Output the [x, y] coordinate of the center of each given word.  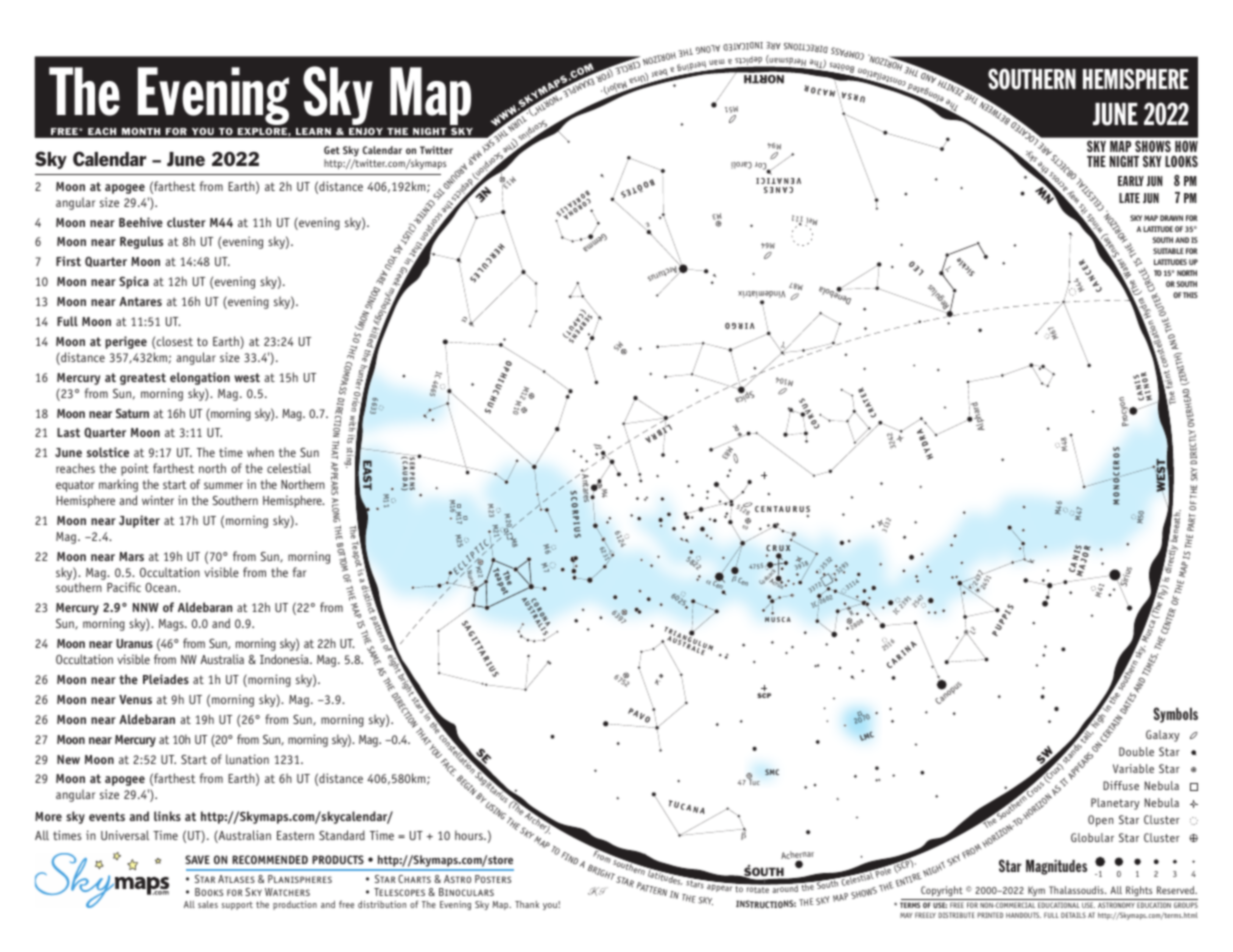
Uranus [134, 643]
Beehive [141, 222]
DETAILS [1073, 915]
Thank [527, 904]
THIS [1190, 295]
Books [209, 892]
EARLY [1131, 181]
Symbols [1175, 715]
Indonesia [285, 659]
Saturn [132, 413]
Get [332, 150]
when [260, 452]
